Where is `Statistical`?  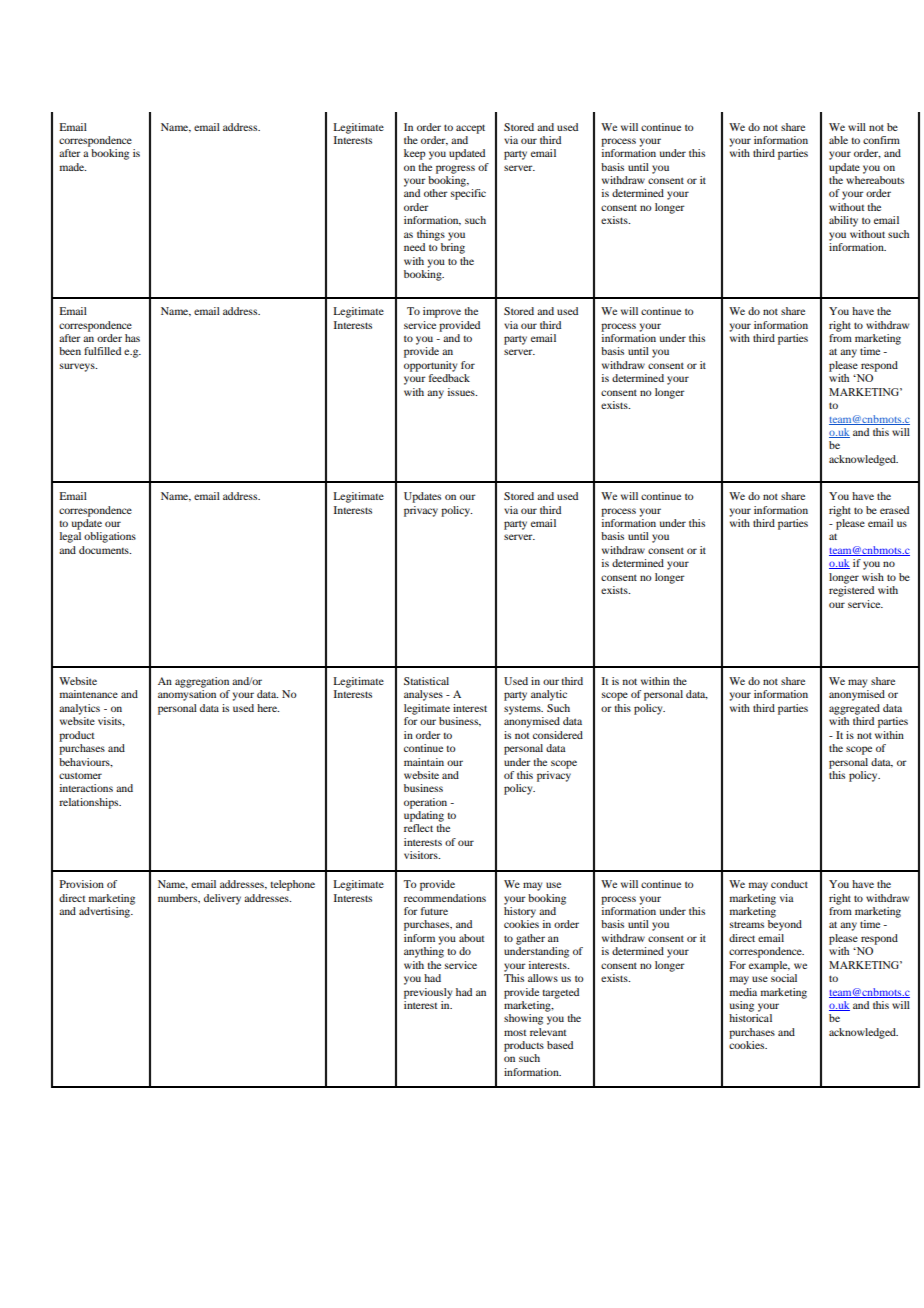 Statistical is located at coordinates (426, 681).
